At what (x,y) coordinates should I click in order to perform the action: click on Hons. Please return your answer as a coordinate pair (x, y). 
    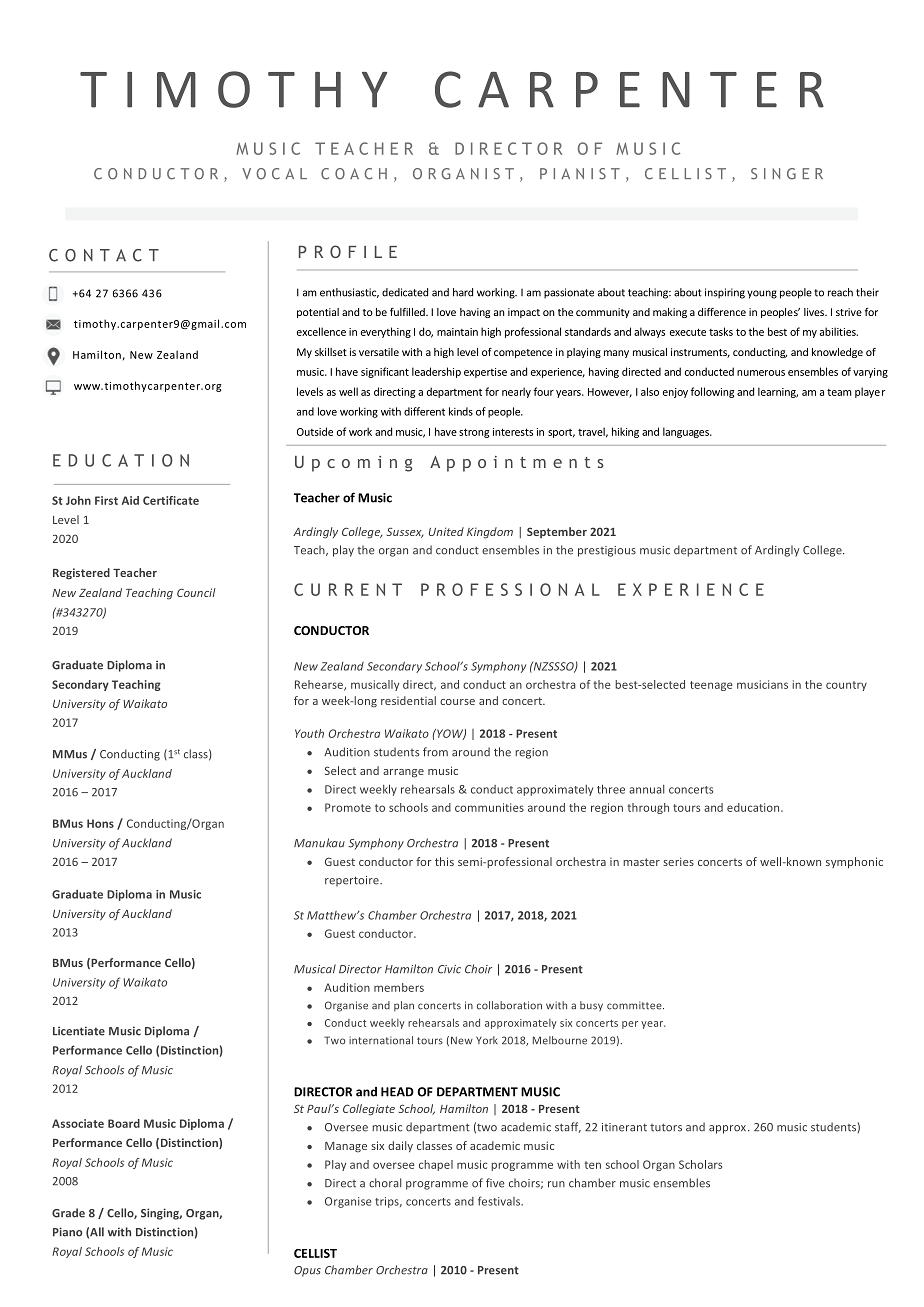
    Looking at the image, I should click on (100, 823).
